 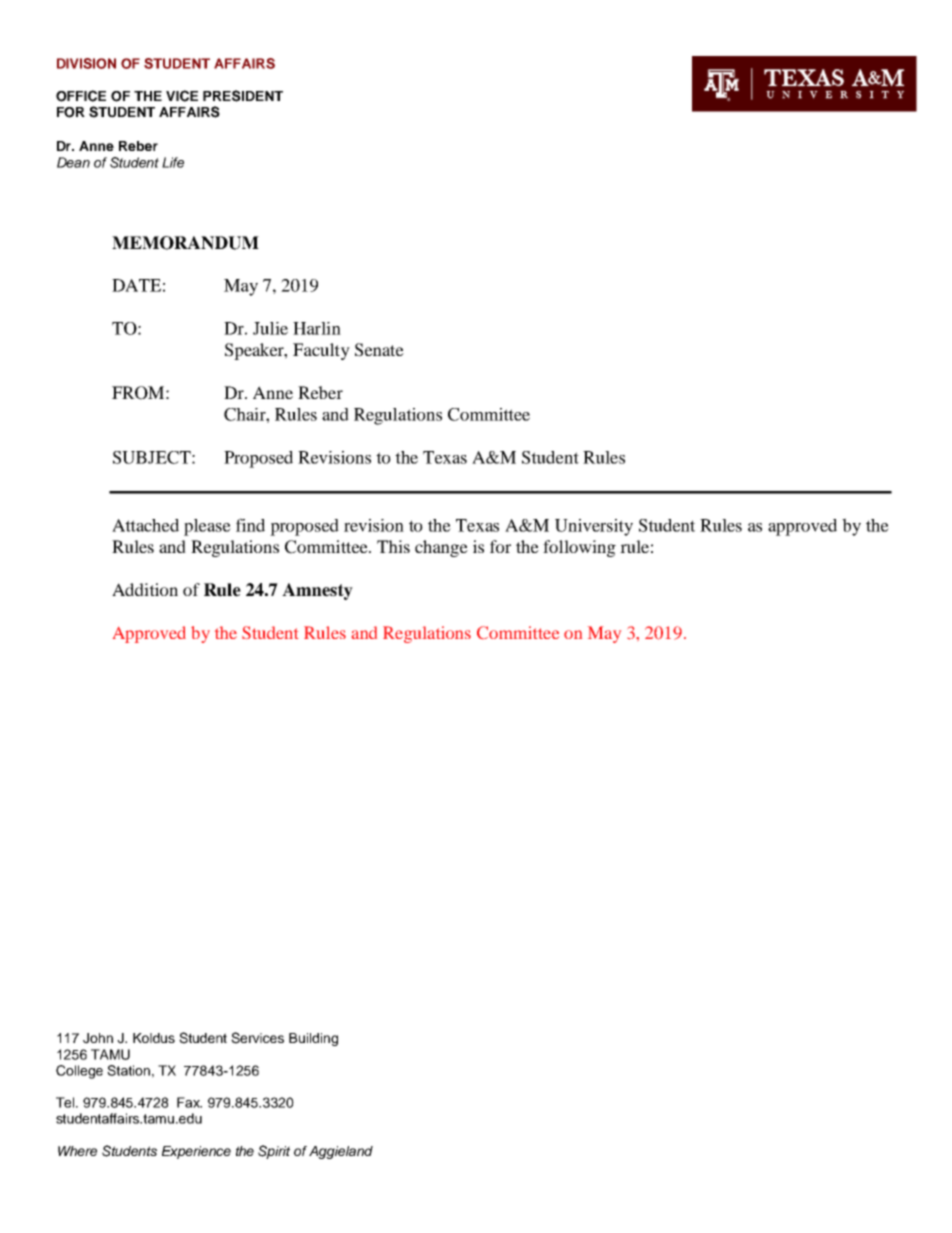 What do you see at coordinates (98, 1038) in the image?
I see `John` at bounding box center [98, 1038].
